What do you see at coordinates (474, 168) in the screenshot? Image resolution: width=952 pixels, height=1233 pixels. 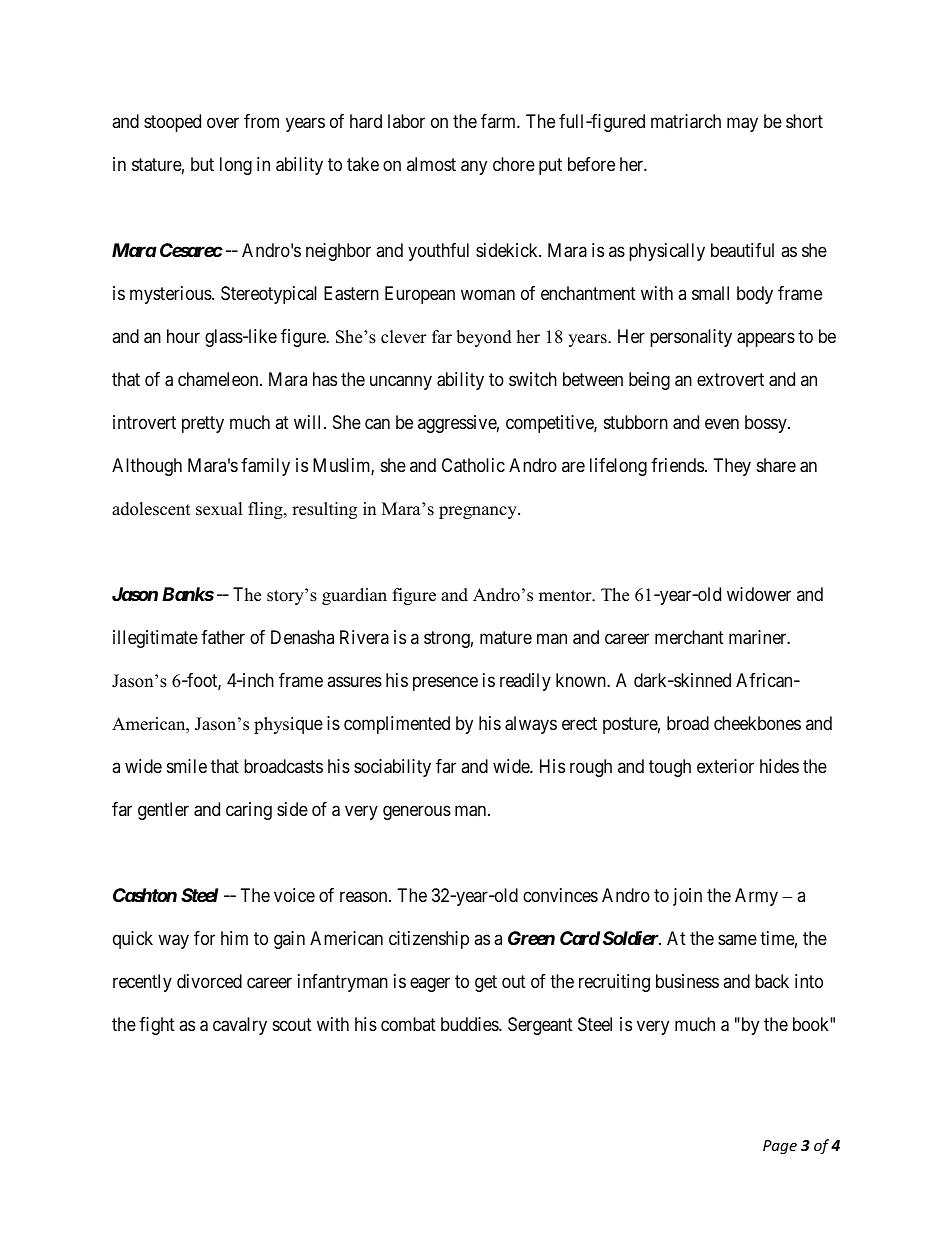 I see `any` at bounding box center [474, 168].
